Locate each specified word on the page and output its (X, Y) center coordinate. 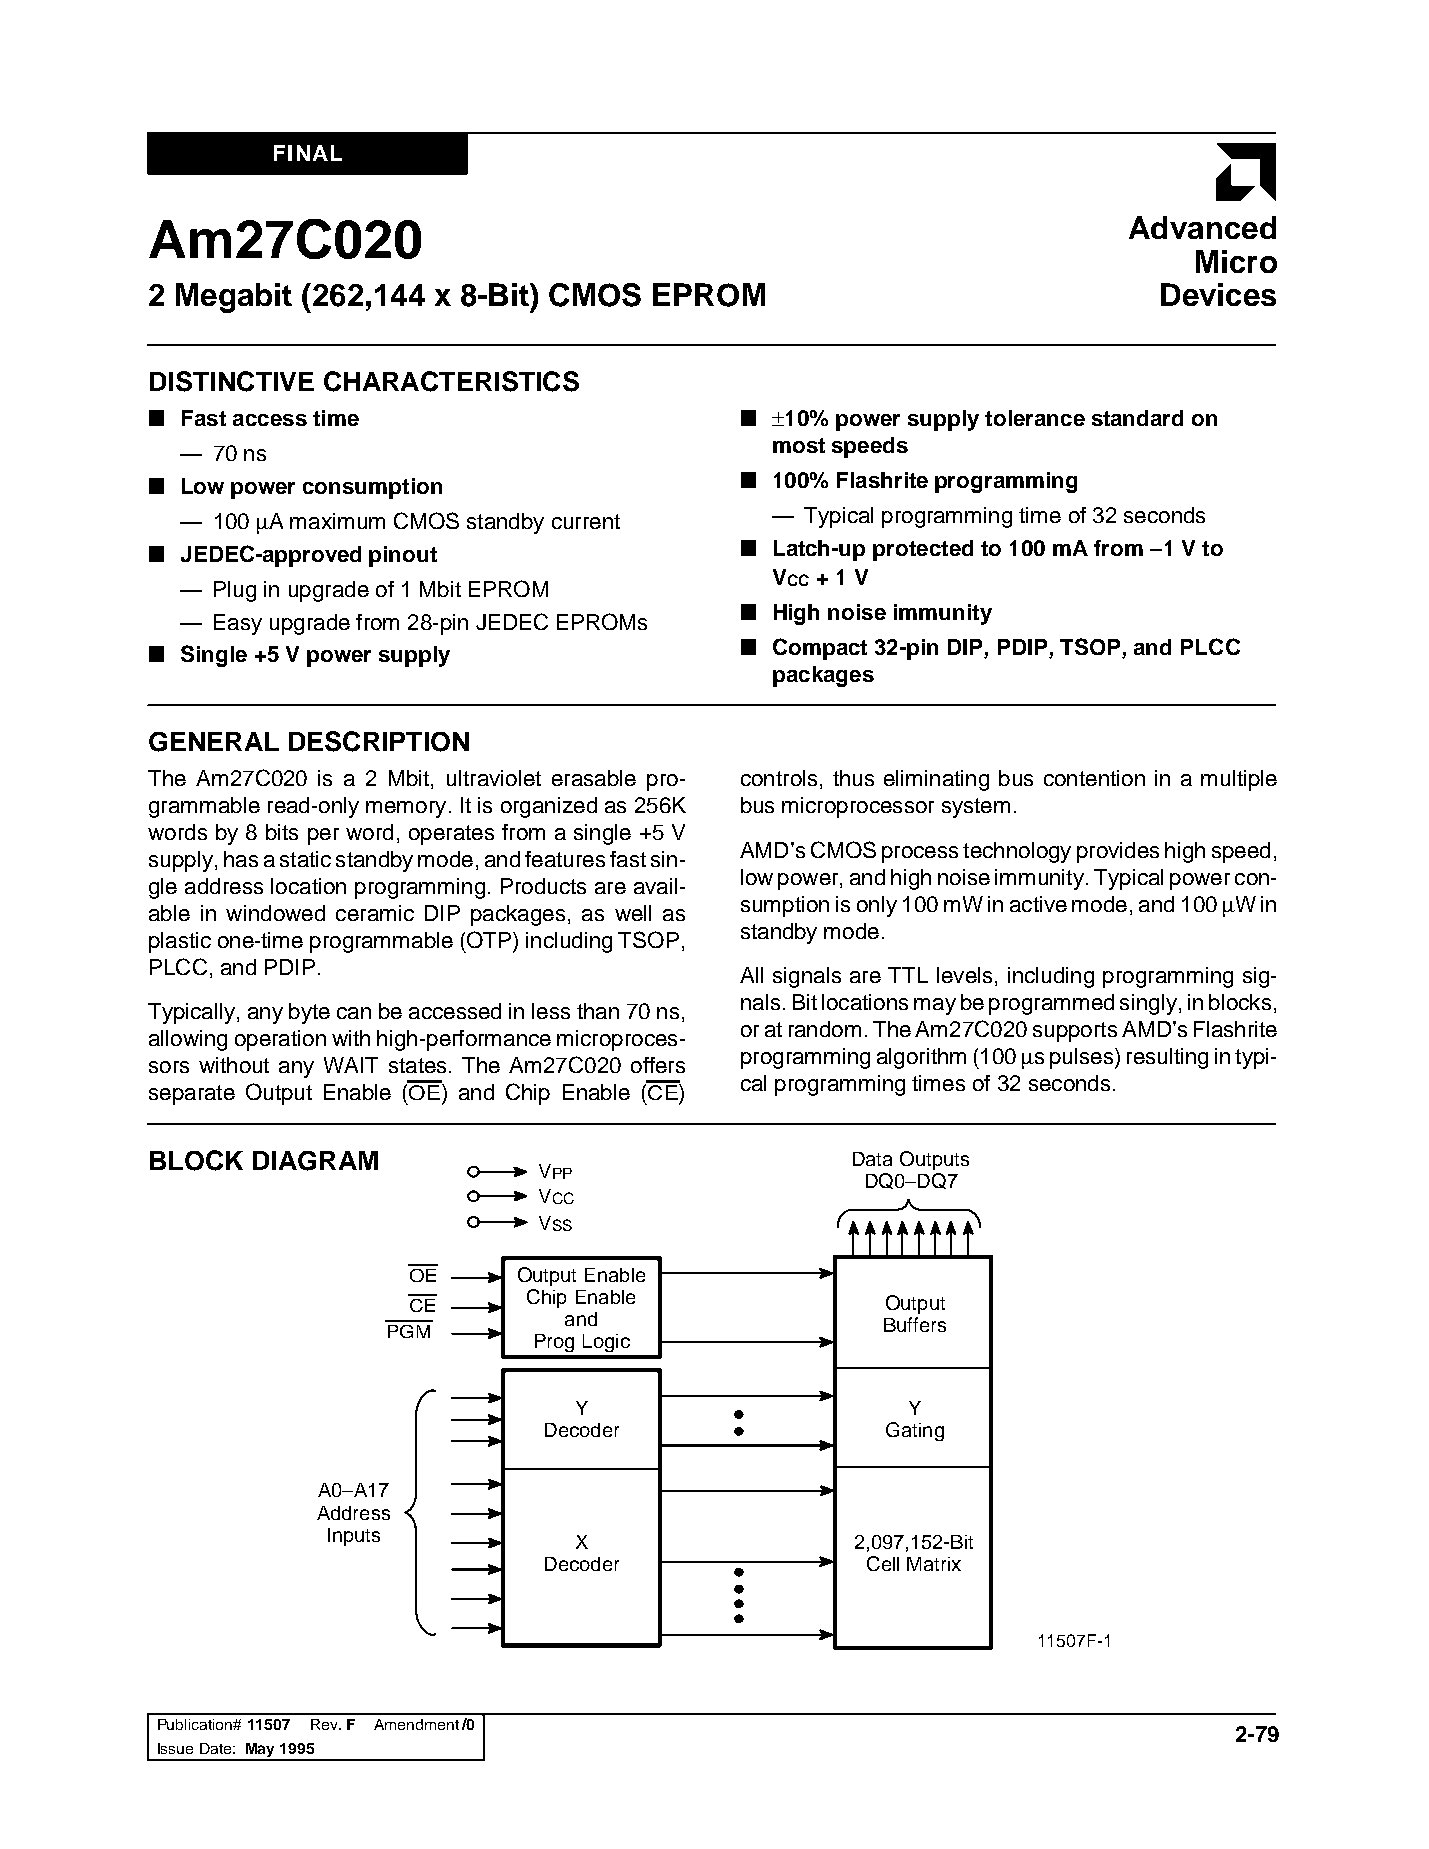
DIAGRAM (315, 1161)
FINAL (308, 153)
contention (1094, 778)
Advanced (1202, 227)
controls (779, 778)
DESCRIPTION (379, 741)
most (799, 445)
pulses (1081, 1058)
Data (872, 1159)
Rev (325, 1724)
